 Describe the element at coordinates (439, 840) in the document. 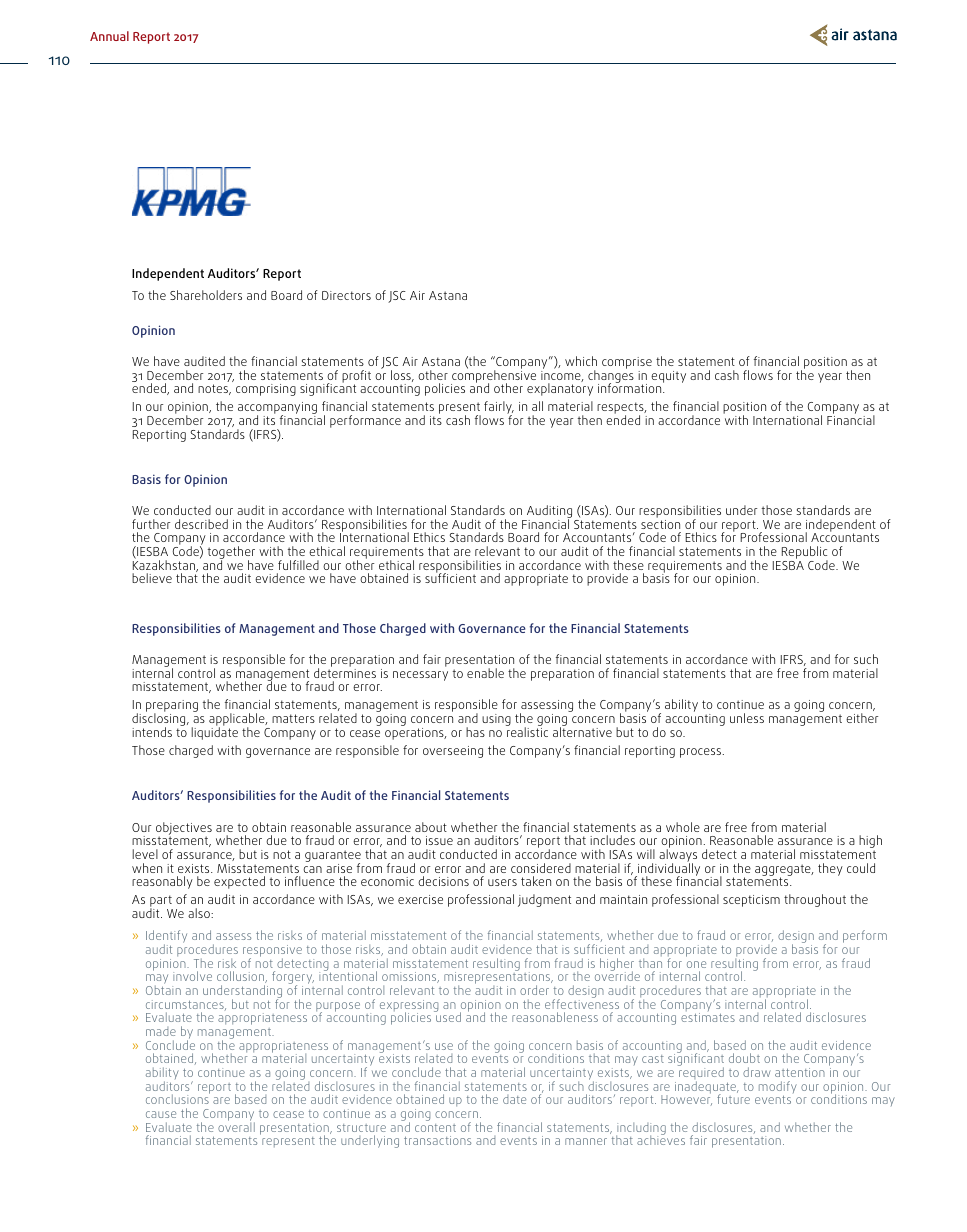

I see `issue` at that location.
